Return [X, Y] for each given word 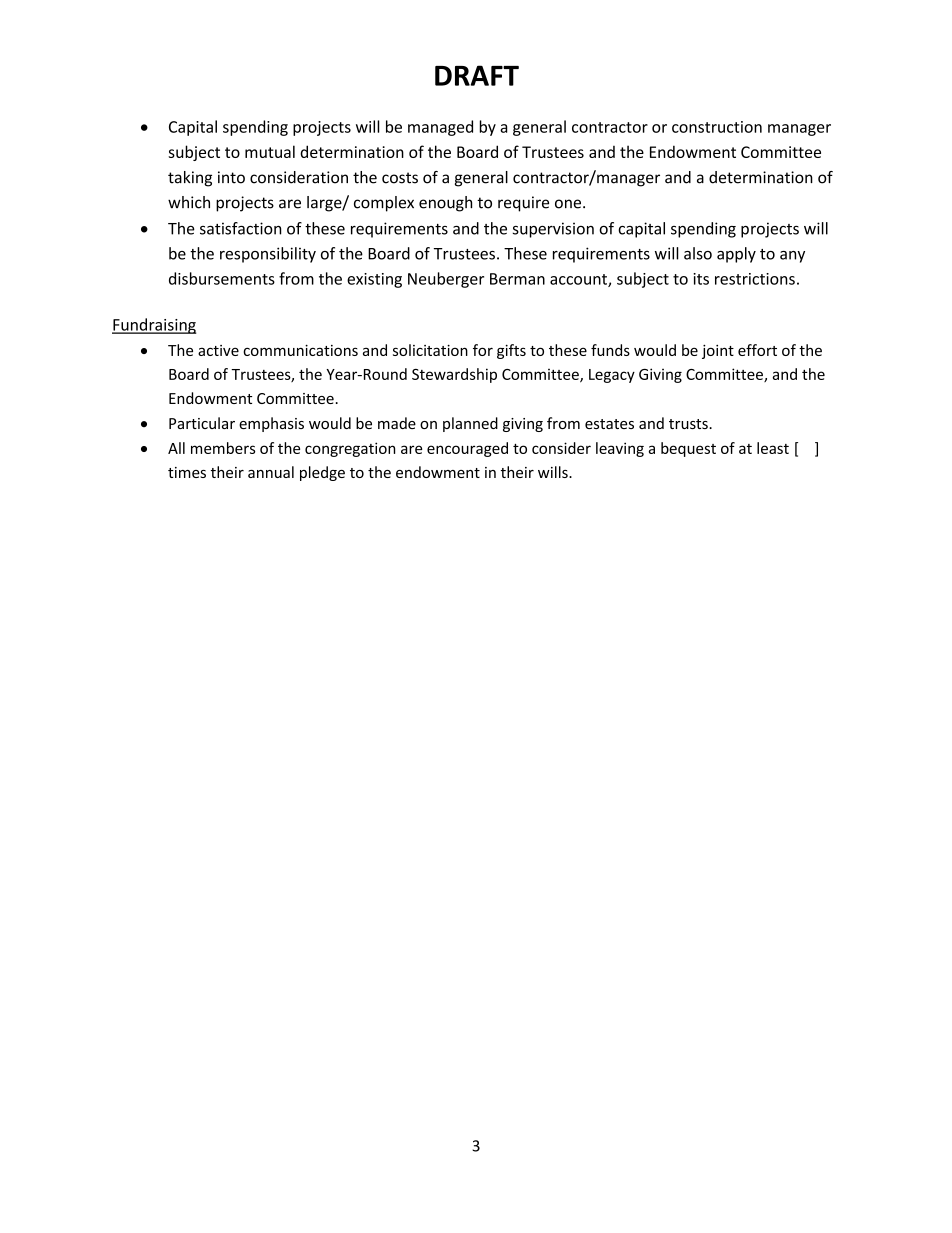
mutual [270, 151]
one [569, 204]
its [701, 279]
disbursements [222, 278]
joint [718, 351]
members [223, 448]
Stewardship [454, 375]
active [218, 350]
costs [400, 178]
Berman [517, 279]
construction [717, 127]
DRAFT [477, 75]
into [231, 177]
